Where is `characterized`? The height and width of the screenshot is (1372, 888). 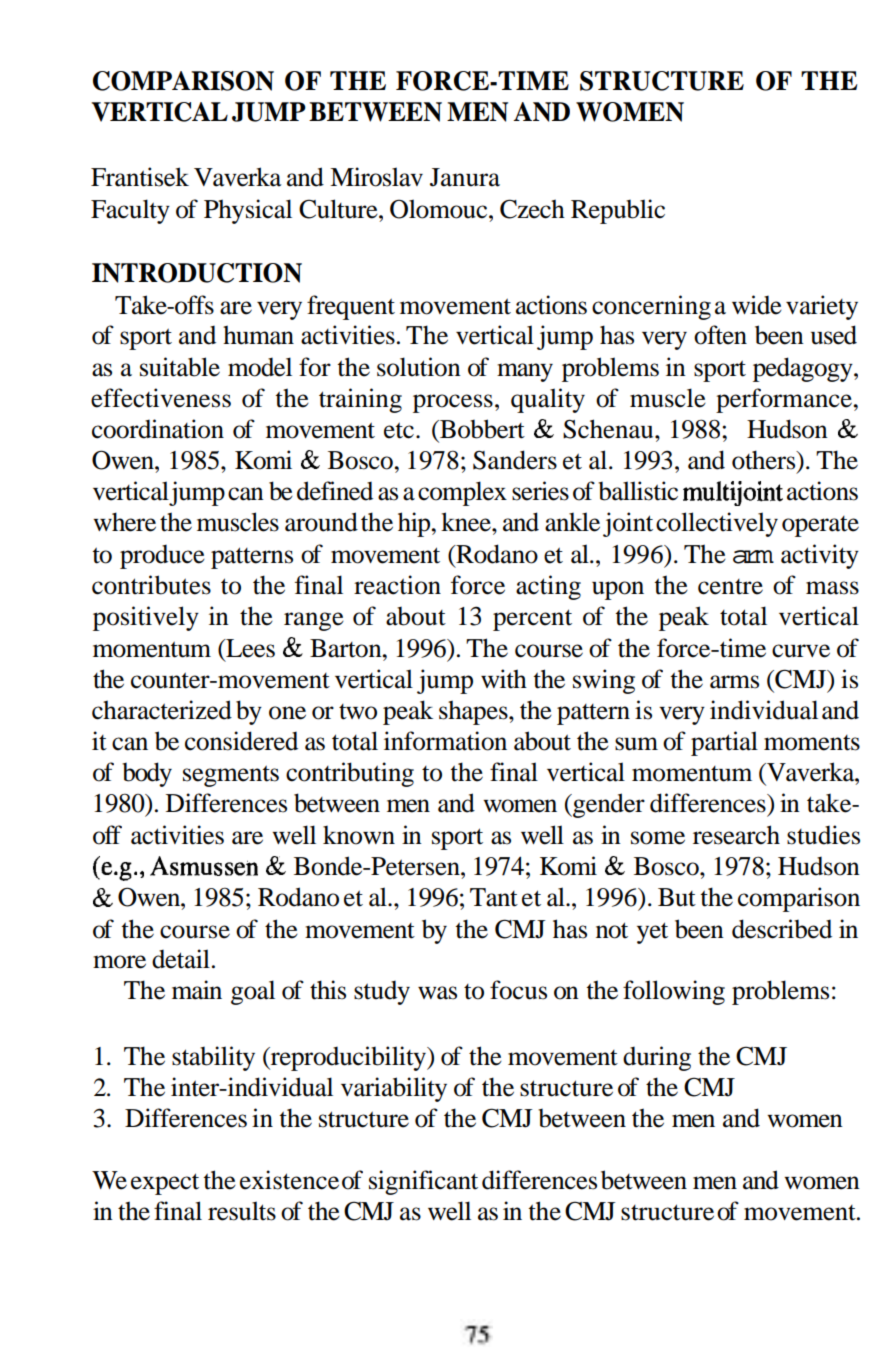 characterized is located at coordinates (162, 710).
